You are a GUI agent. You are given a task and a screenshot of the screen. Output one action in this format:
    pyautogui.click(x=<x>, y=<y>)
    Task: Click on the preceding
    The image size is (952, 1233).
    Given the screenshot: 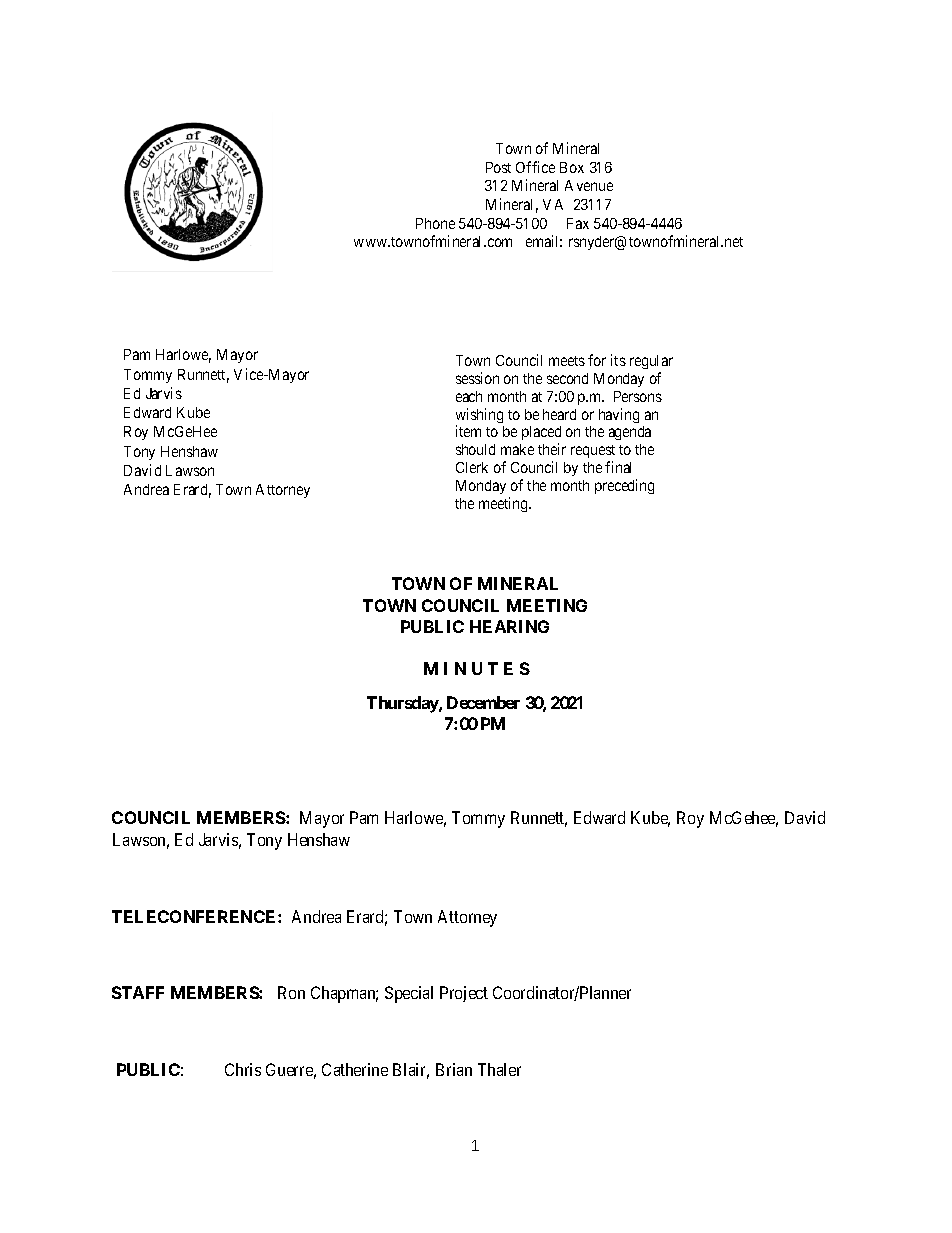 What is the action you would take?
    pyautogui.click(x=624, y=486)
